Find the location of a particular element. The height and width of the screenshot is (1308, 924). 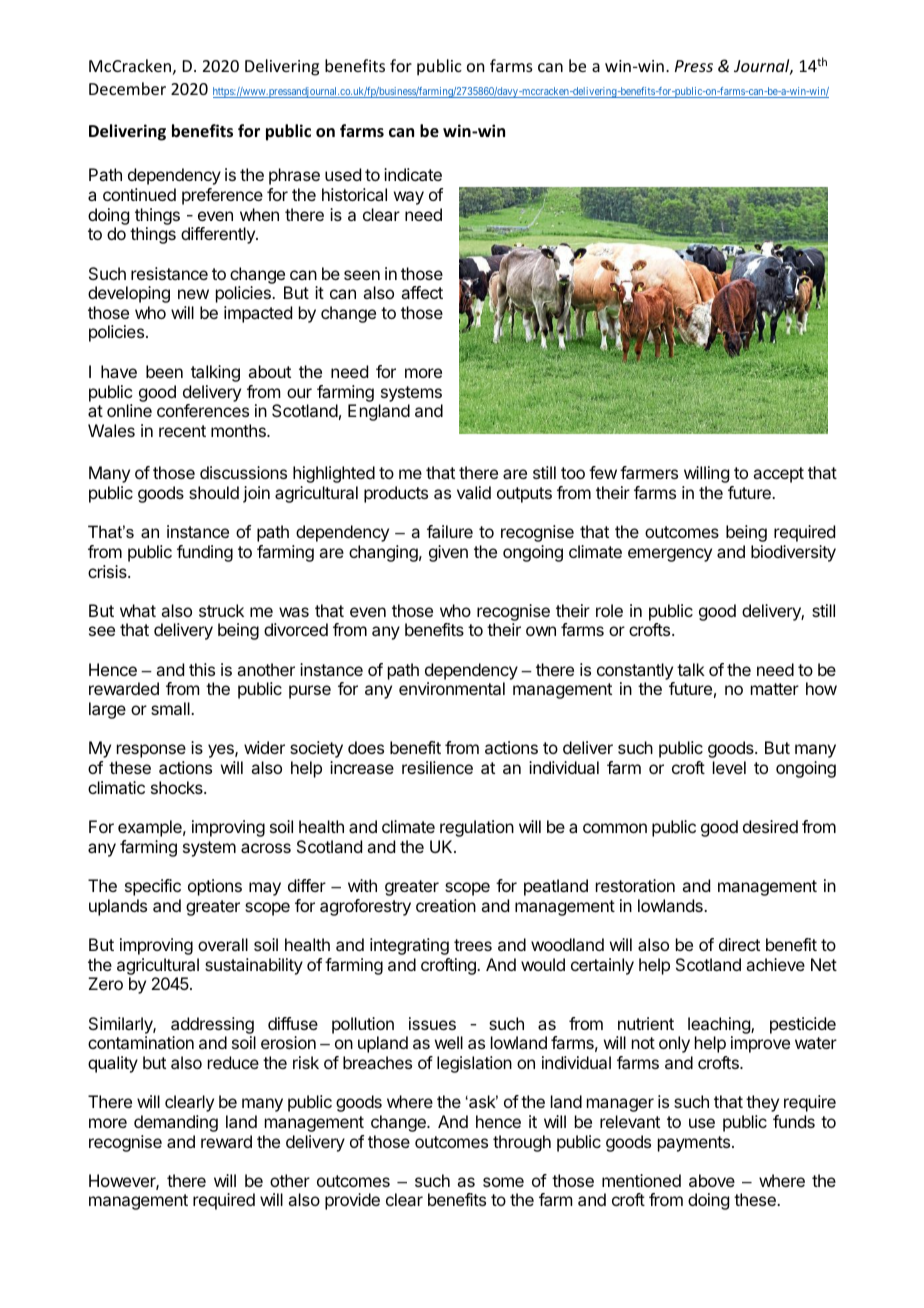

environmental is located at coordinates (452, 688).
